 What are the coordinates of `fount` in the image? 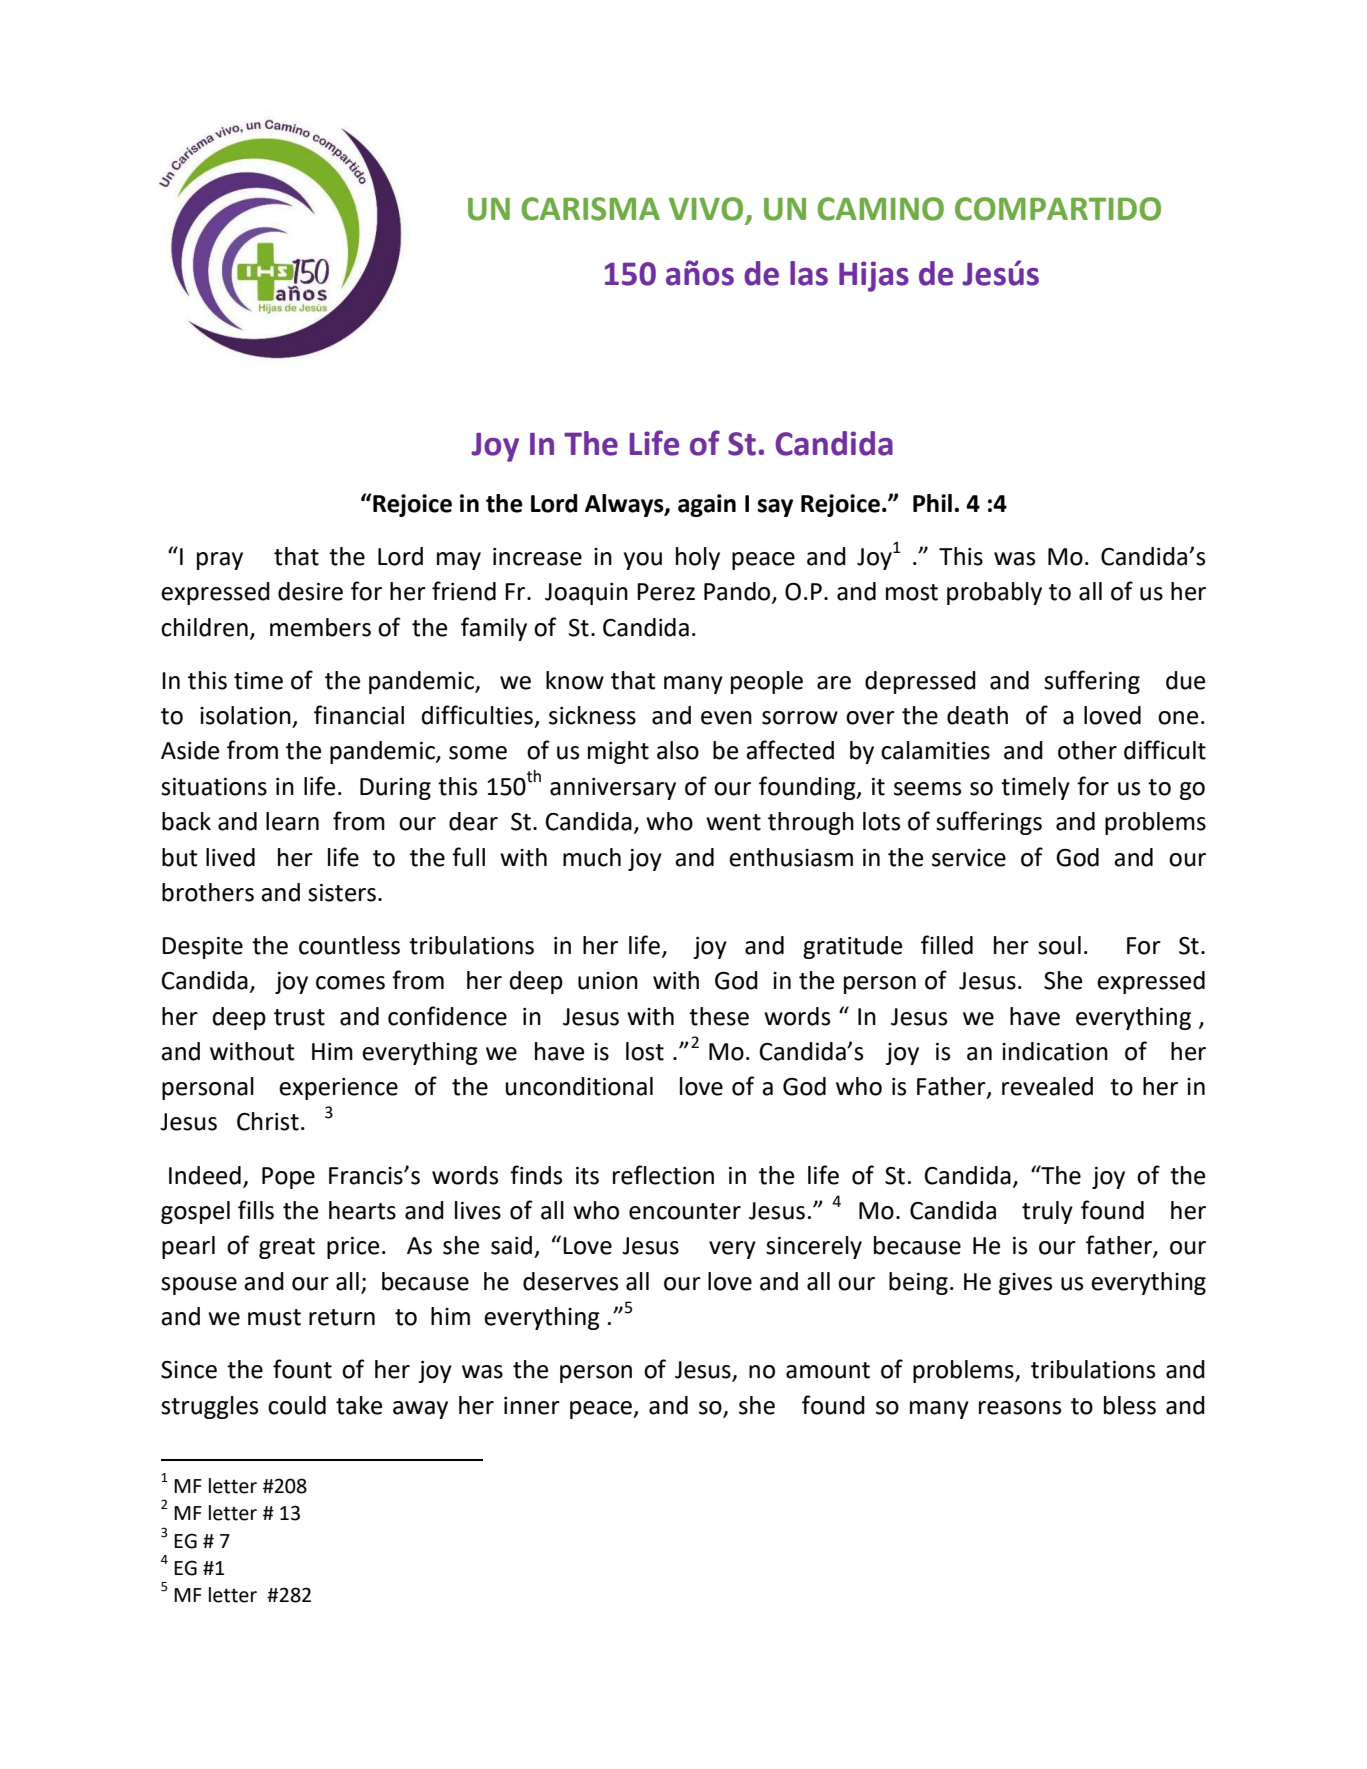 It's located at (302, 1369).
